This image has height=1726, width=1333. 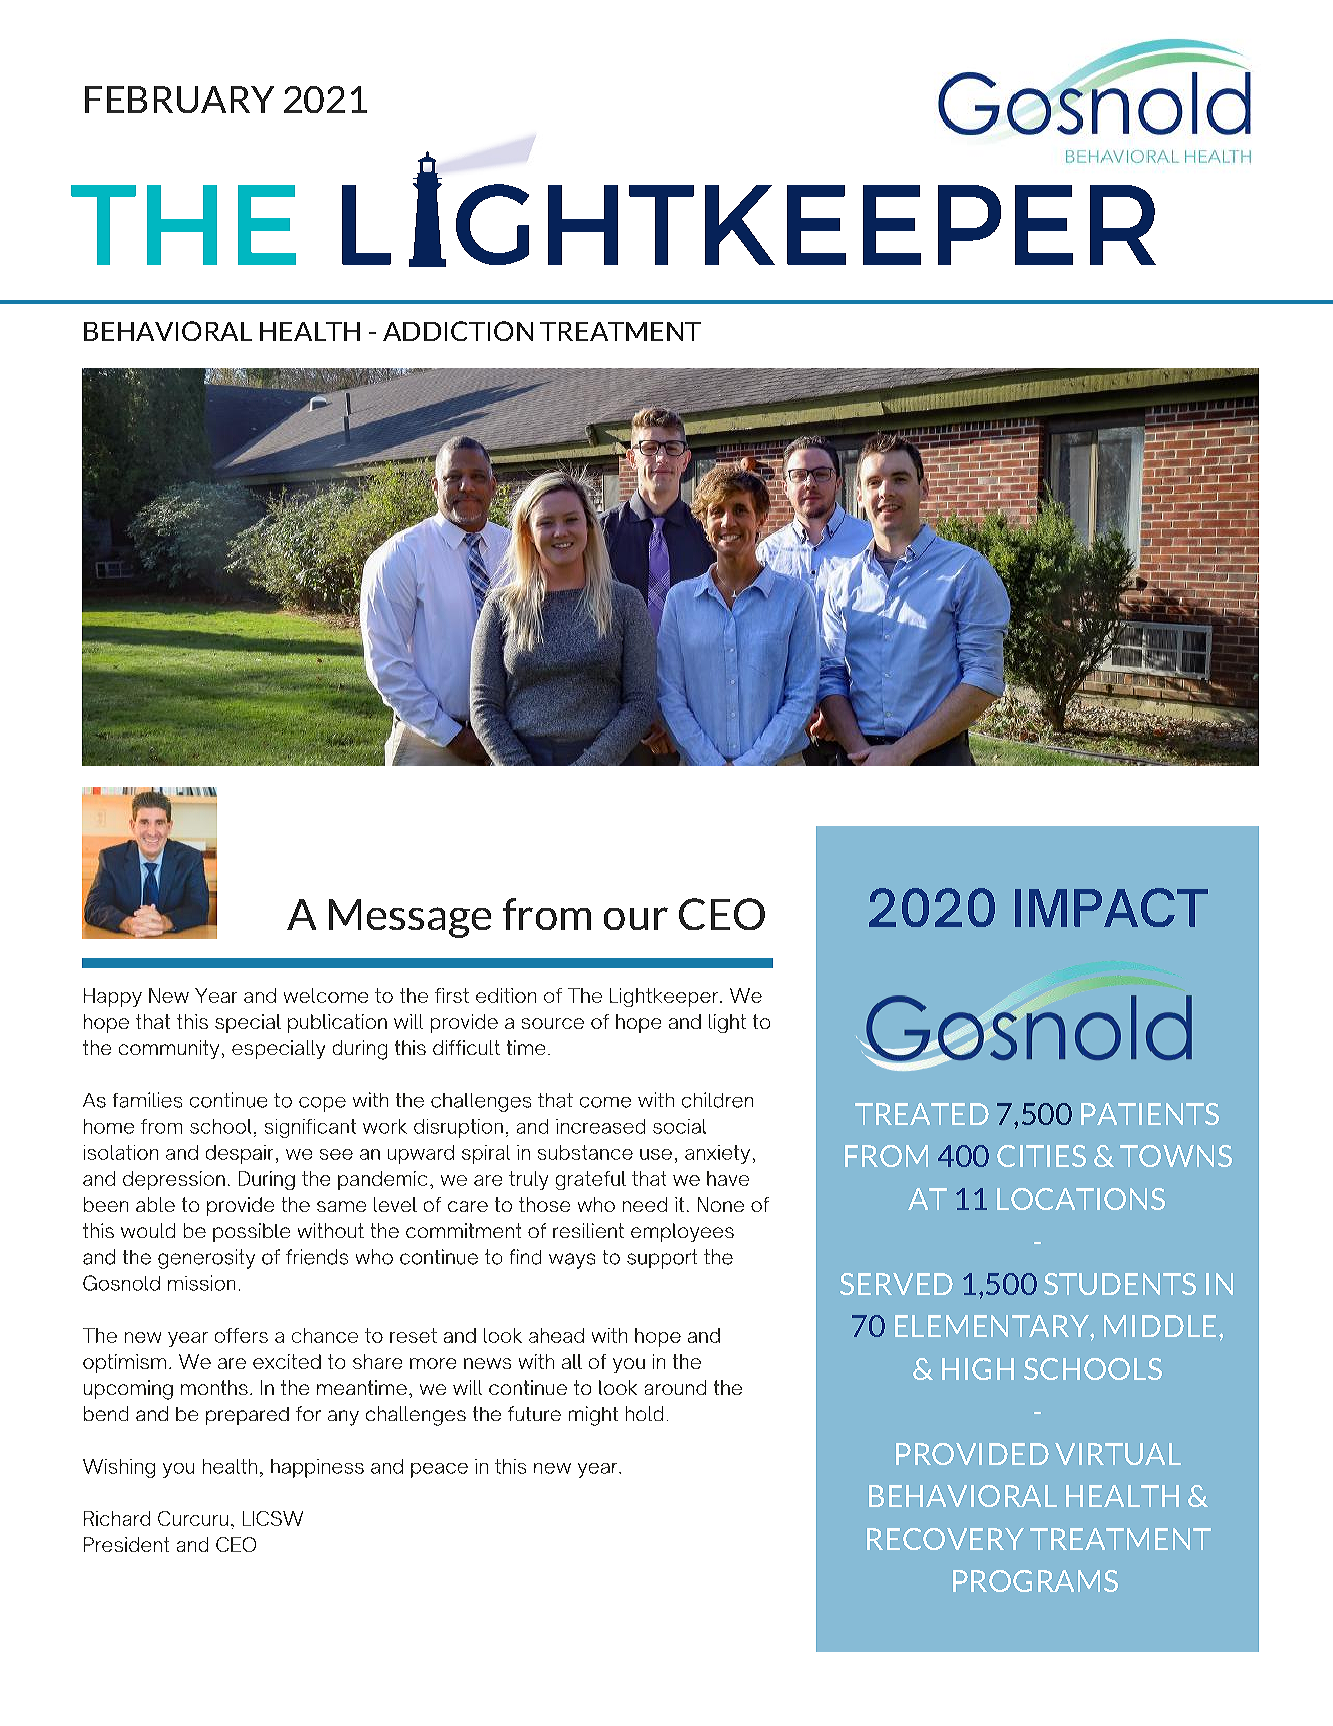 I want to click on Message, so click(x=410, y=918).
